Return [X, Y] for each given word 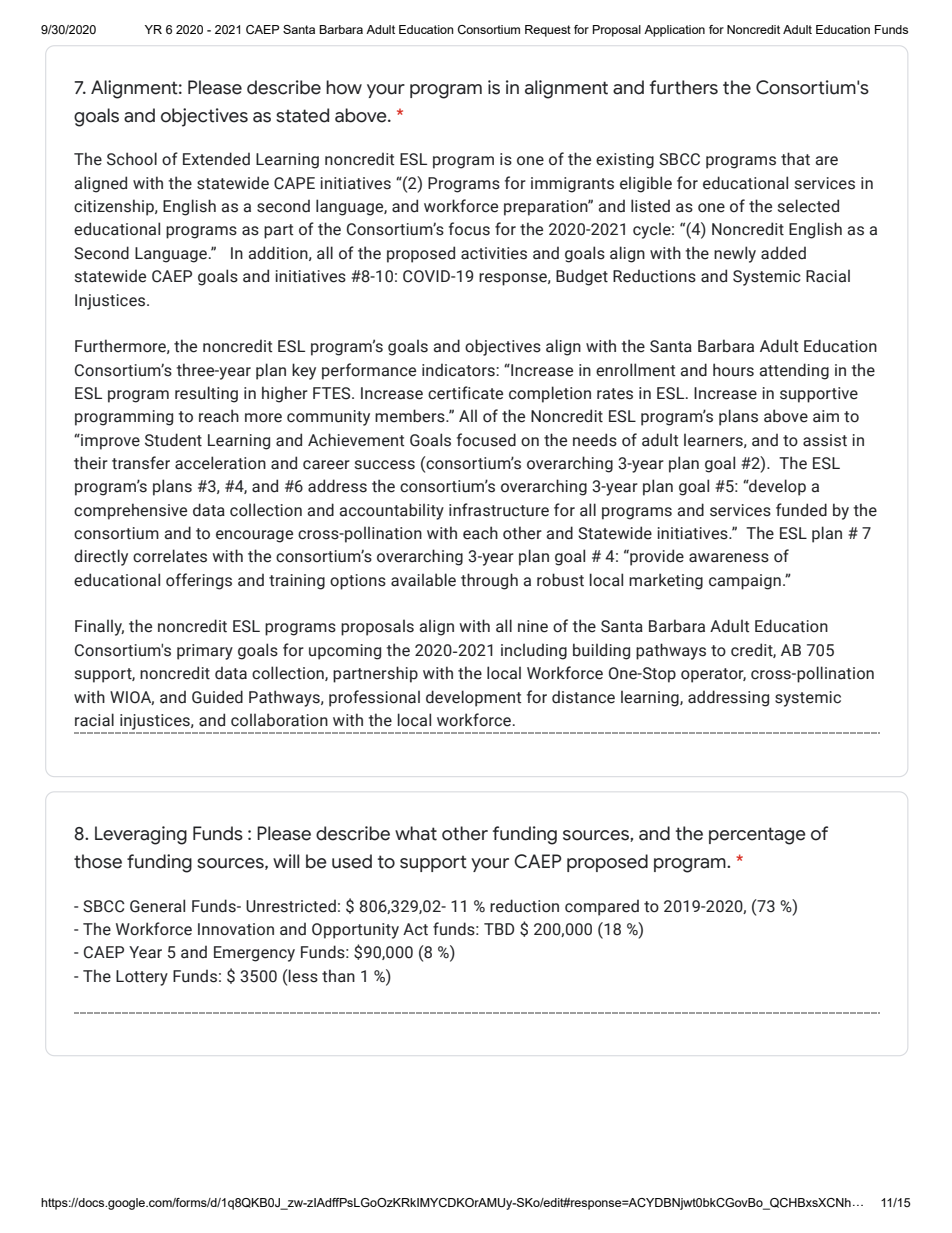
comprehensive [130, 511]
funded [801, 510]
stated [302, 115]
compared [602, 907]
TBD [499, 929]
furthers [684, 87]
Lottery [142, 978]
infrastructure [499, 510]
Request [548, 31]
